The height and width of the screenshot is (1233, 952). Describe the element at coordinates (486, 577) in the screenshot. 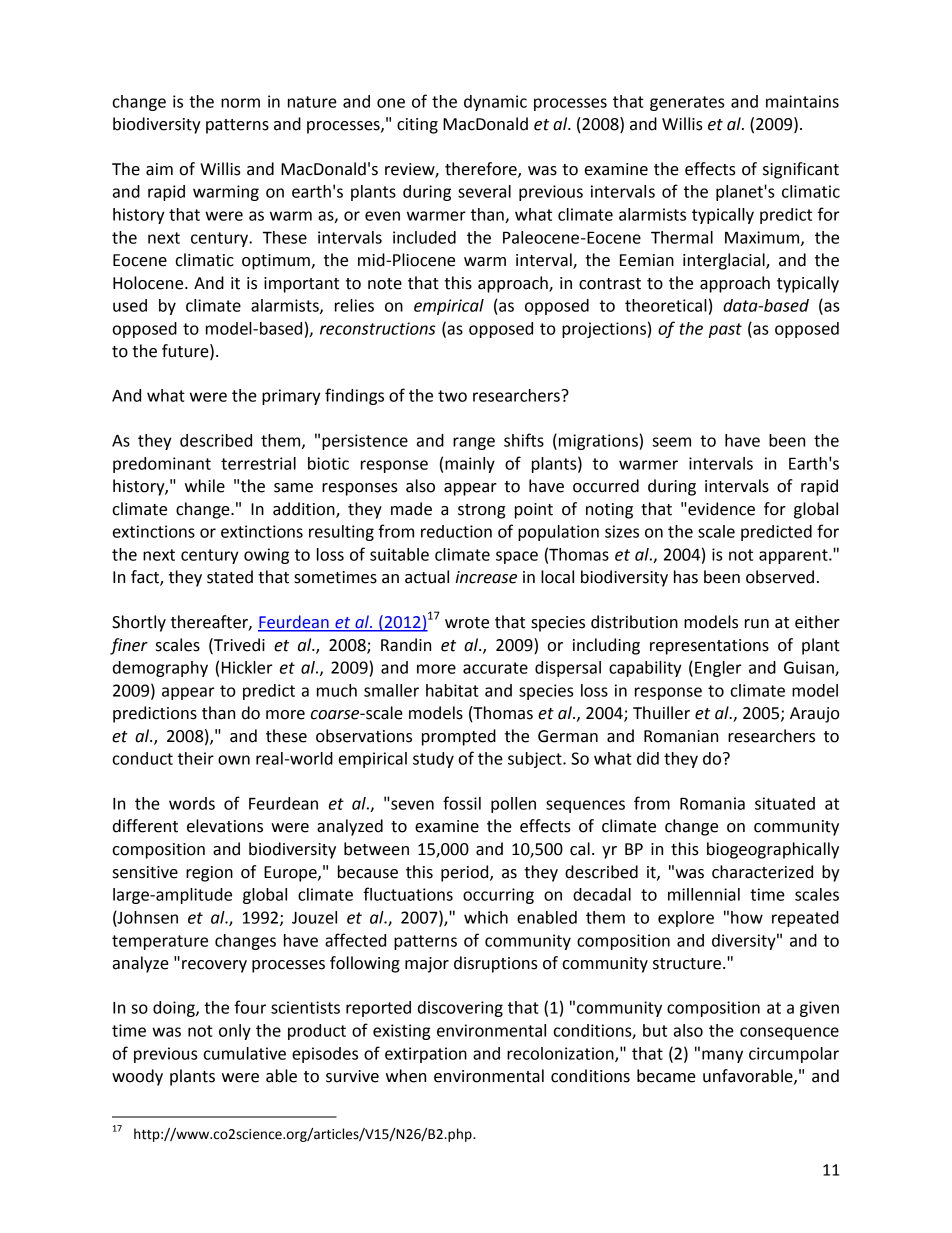

I see `increase` at that location.
